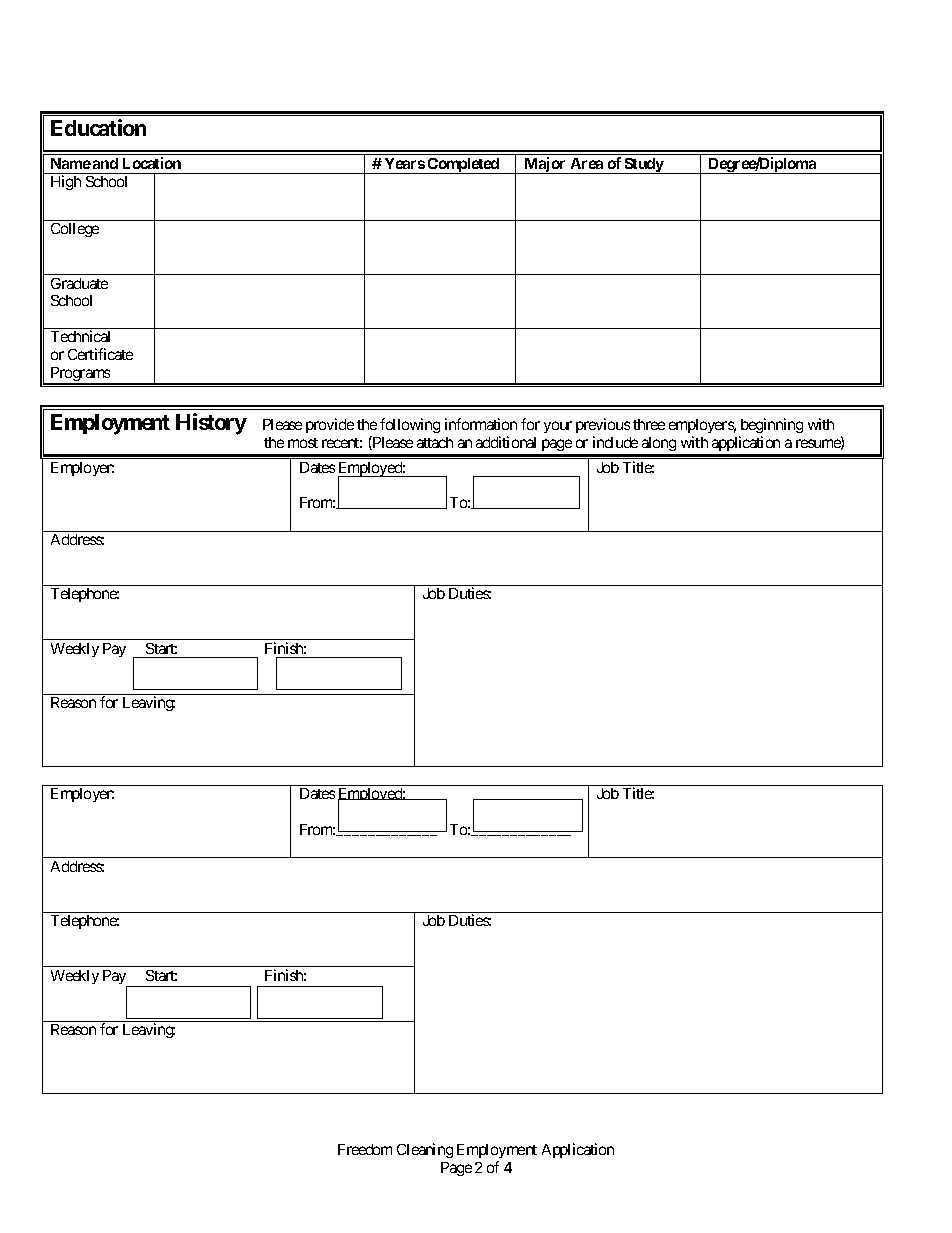 The width and height of the document is (952, 1233). I want to click on Freedom, so click(365, 1149).
